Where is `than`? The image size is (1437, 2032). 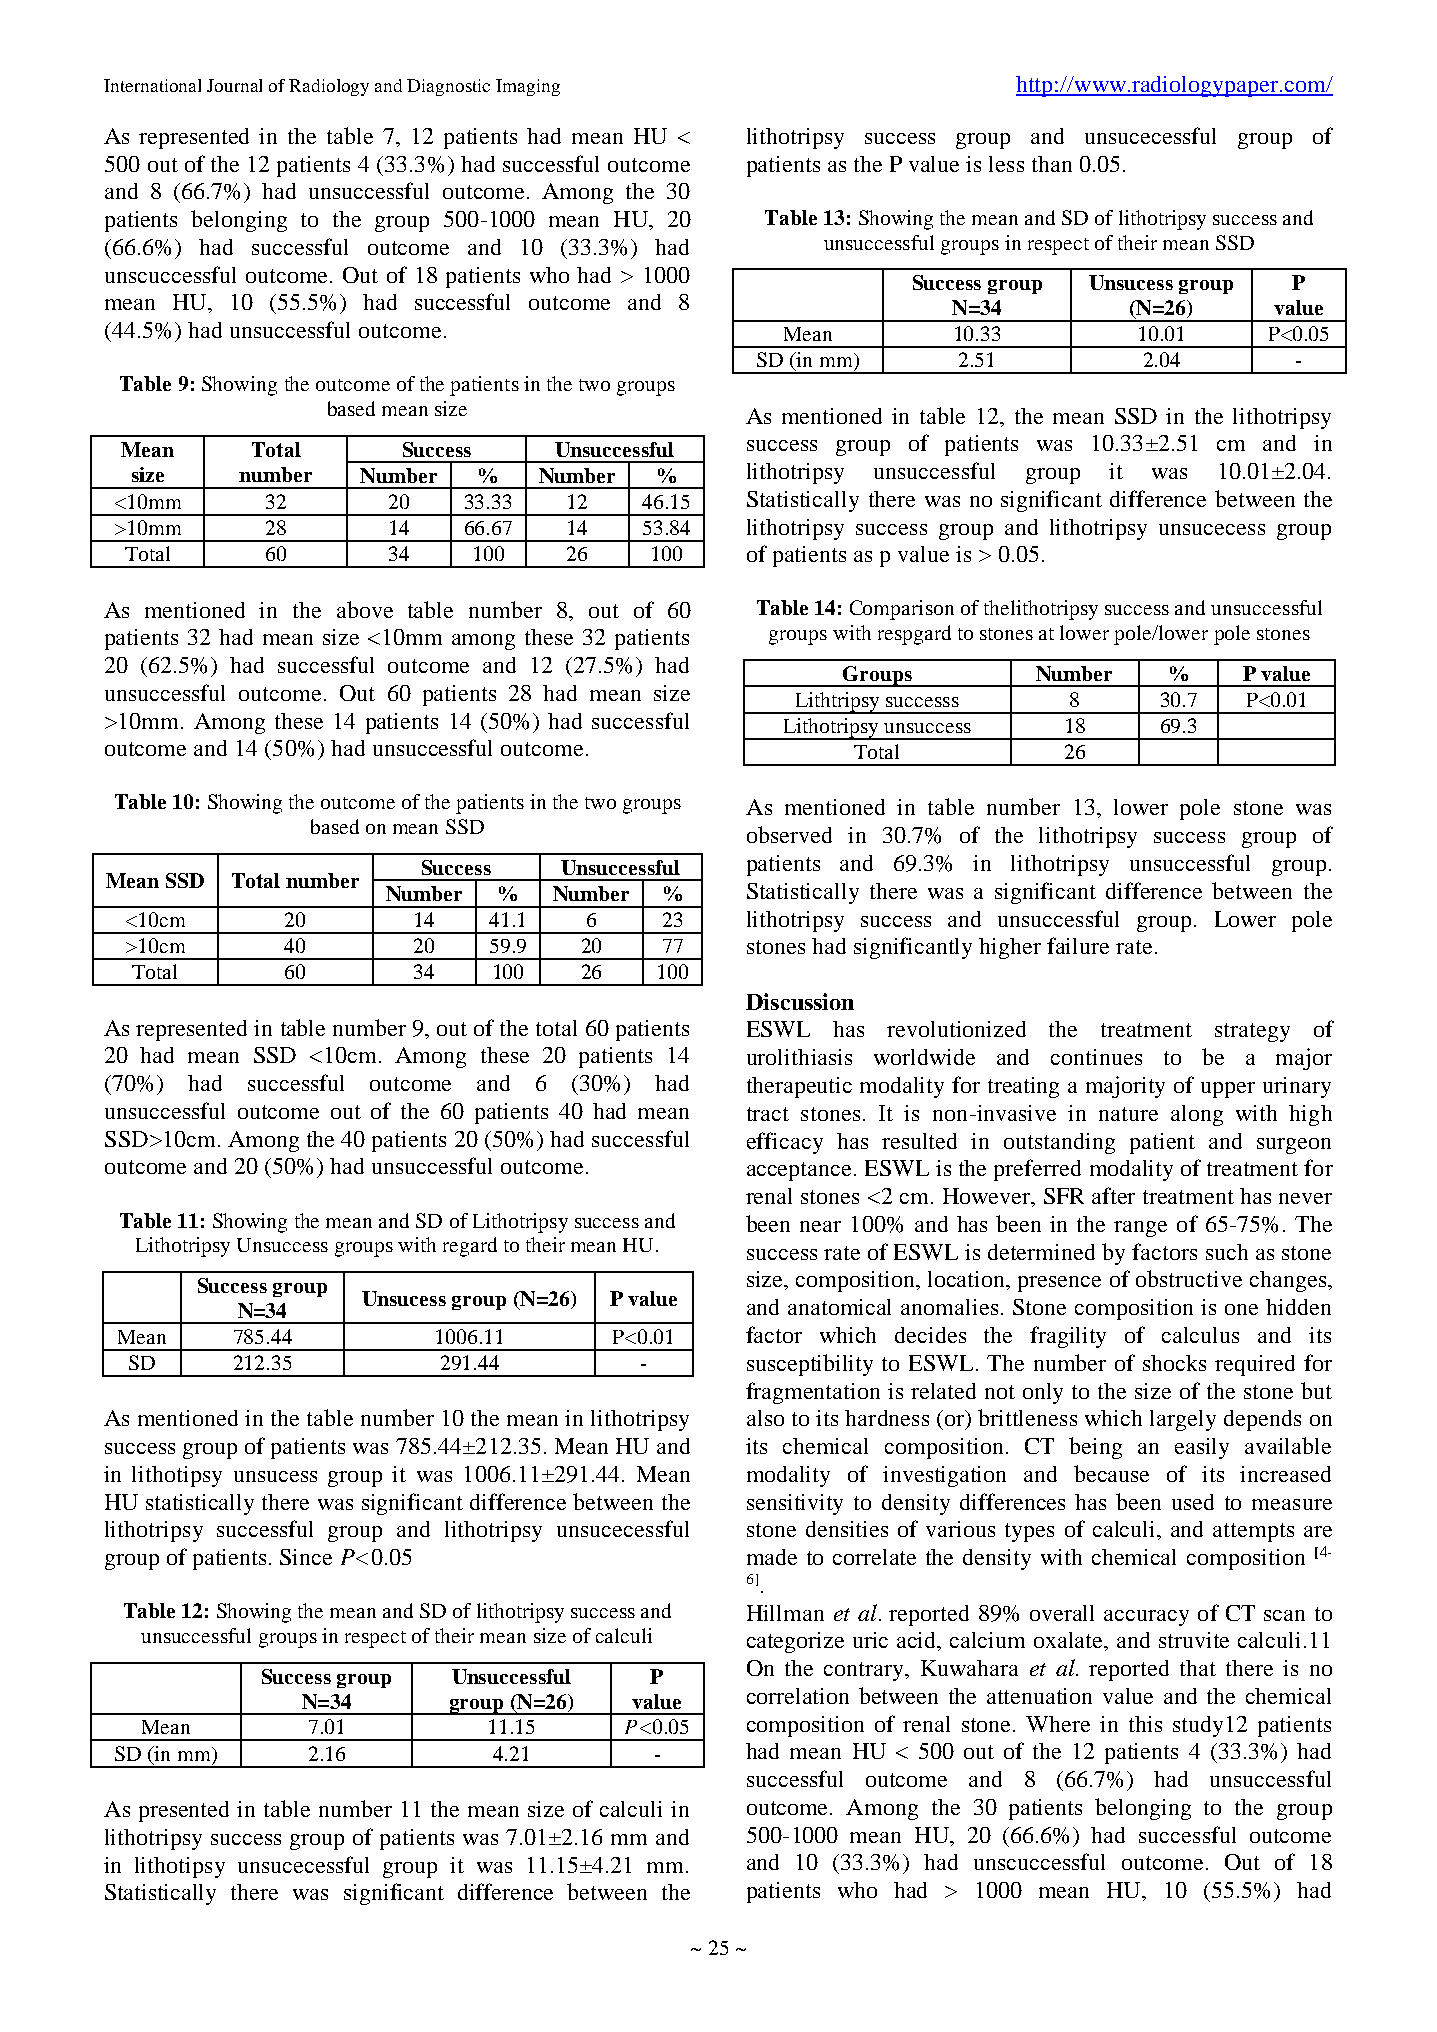 than is located at coordinates (1052, 164).
